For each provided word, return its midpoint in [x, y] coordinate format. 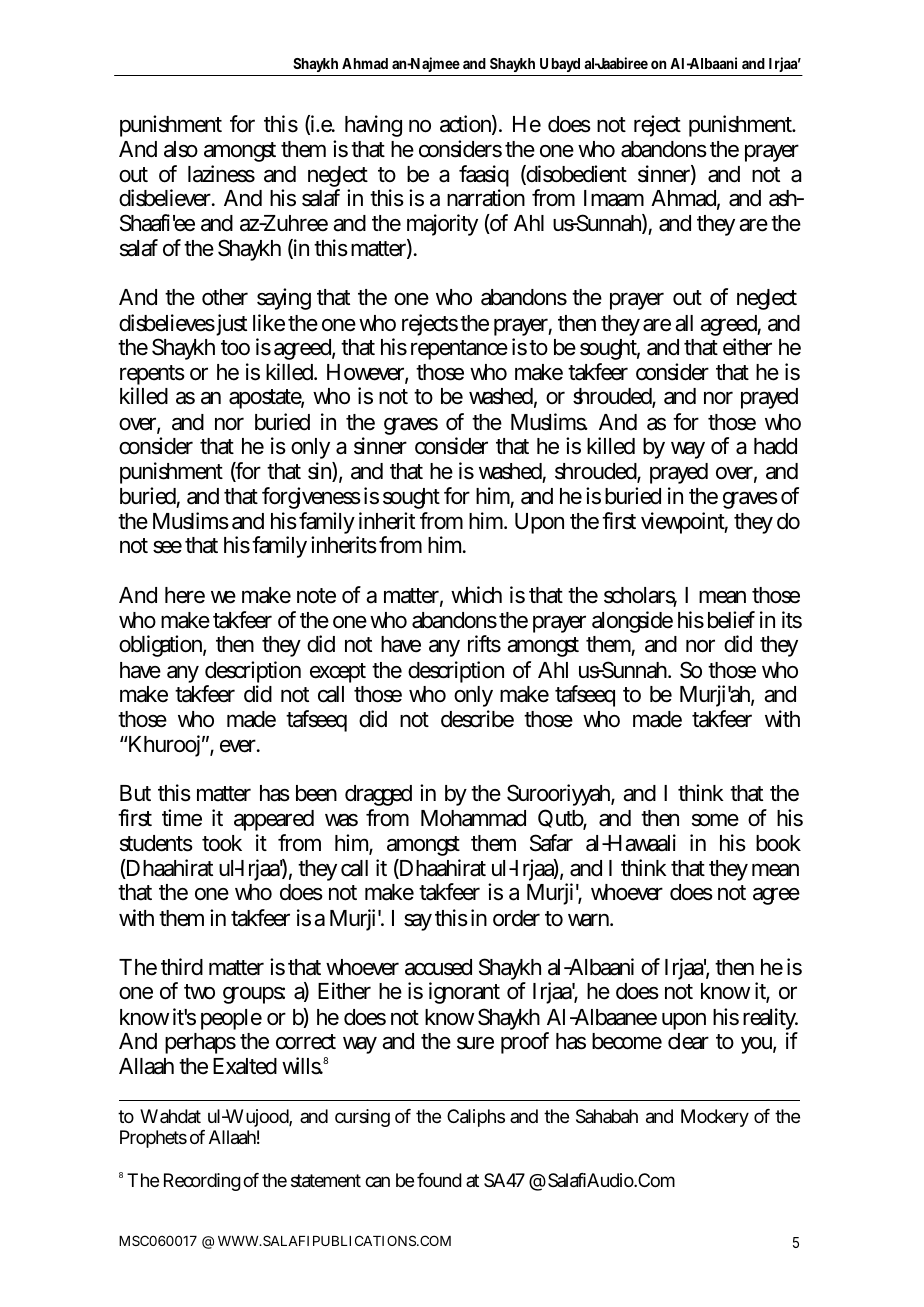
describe [477, 719]
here [185, 595]
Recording [202, 1182]
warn [590, 920]
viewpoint [684, 523]
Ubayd [561, 67]
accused [438, 967]
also [181, 149]
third [182, 967]
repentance [459, 350]
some [715, 820]
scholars [640, 597]
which [476, 595]
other [225, 297]
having [373, 126]
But [135, 793]
